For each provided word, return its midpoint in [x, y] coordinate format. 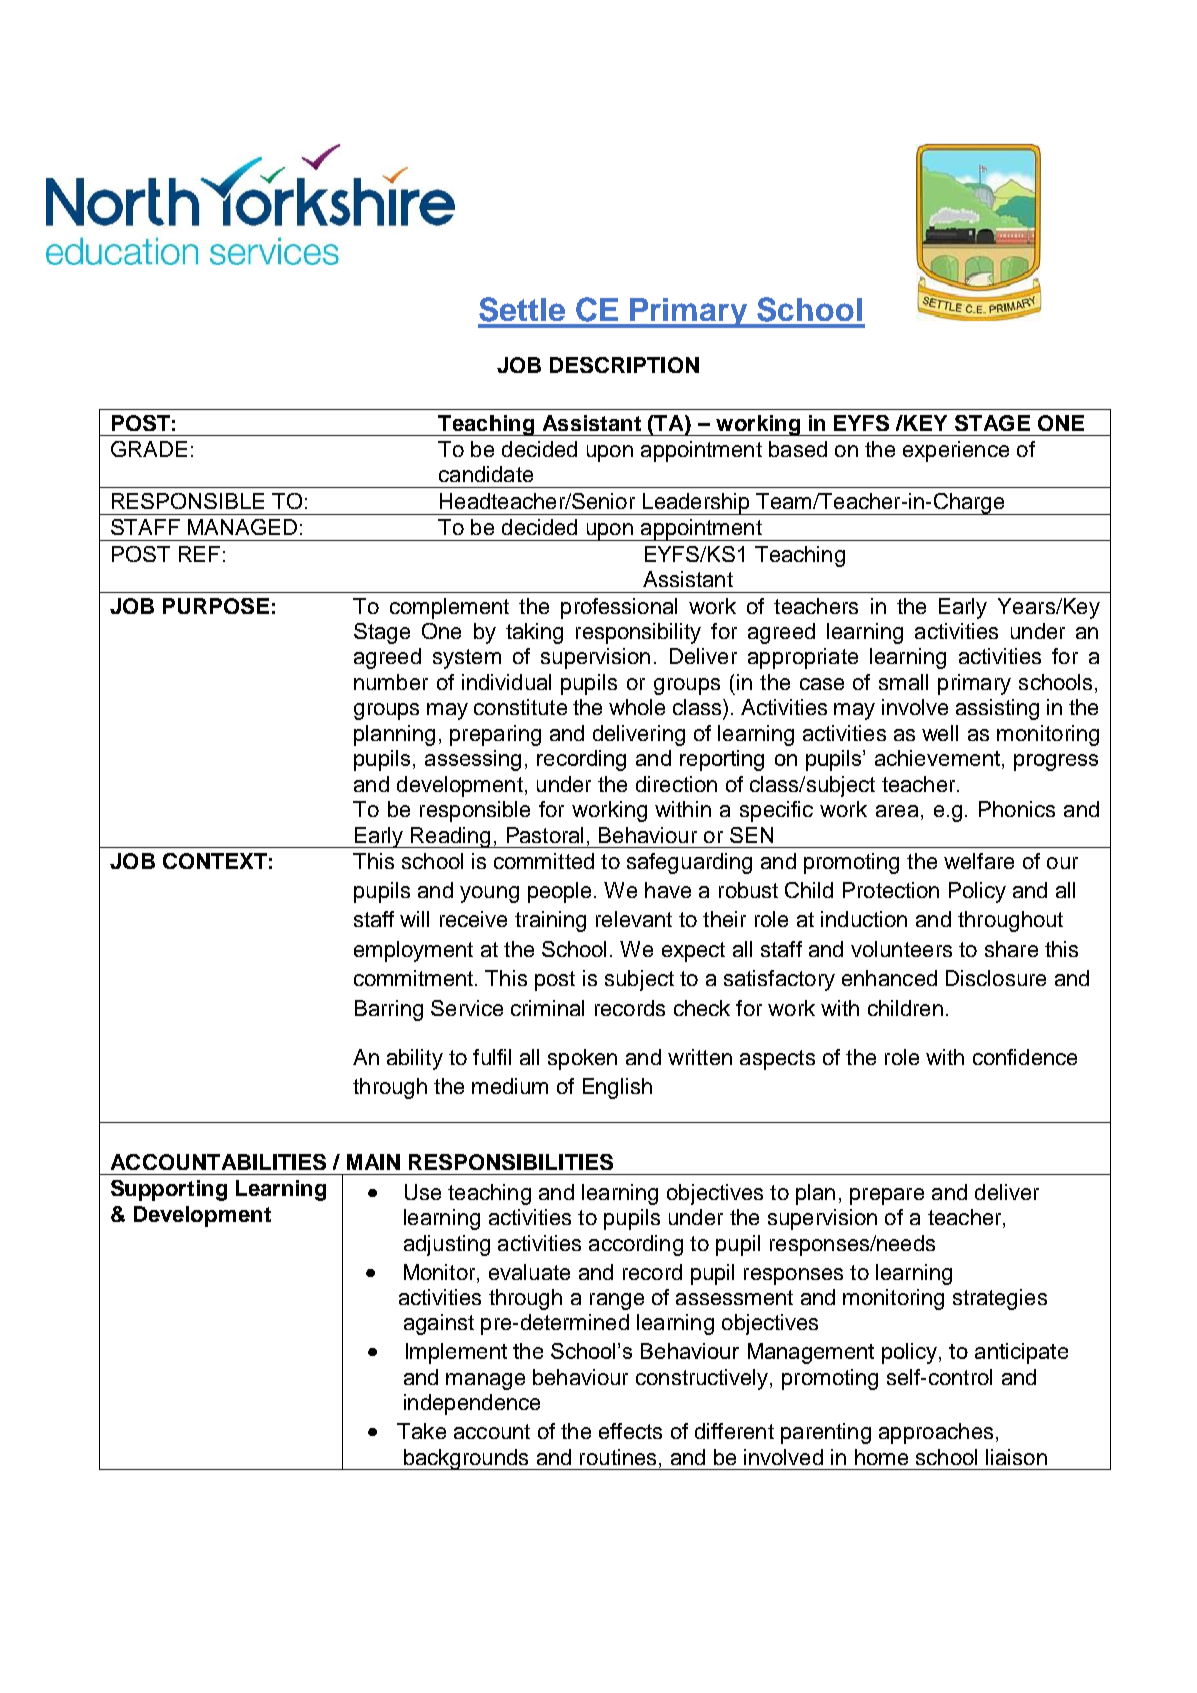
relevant [634, 919]
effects [630, 1431]
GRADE [149, 449]
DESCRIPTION [624, 365]
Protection [891, 890]
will [414, 919]
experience [956, 451]
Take [421, 1431]
